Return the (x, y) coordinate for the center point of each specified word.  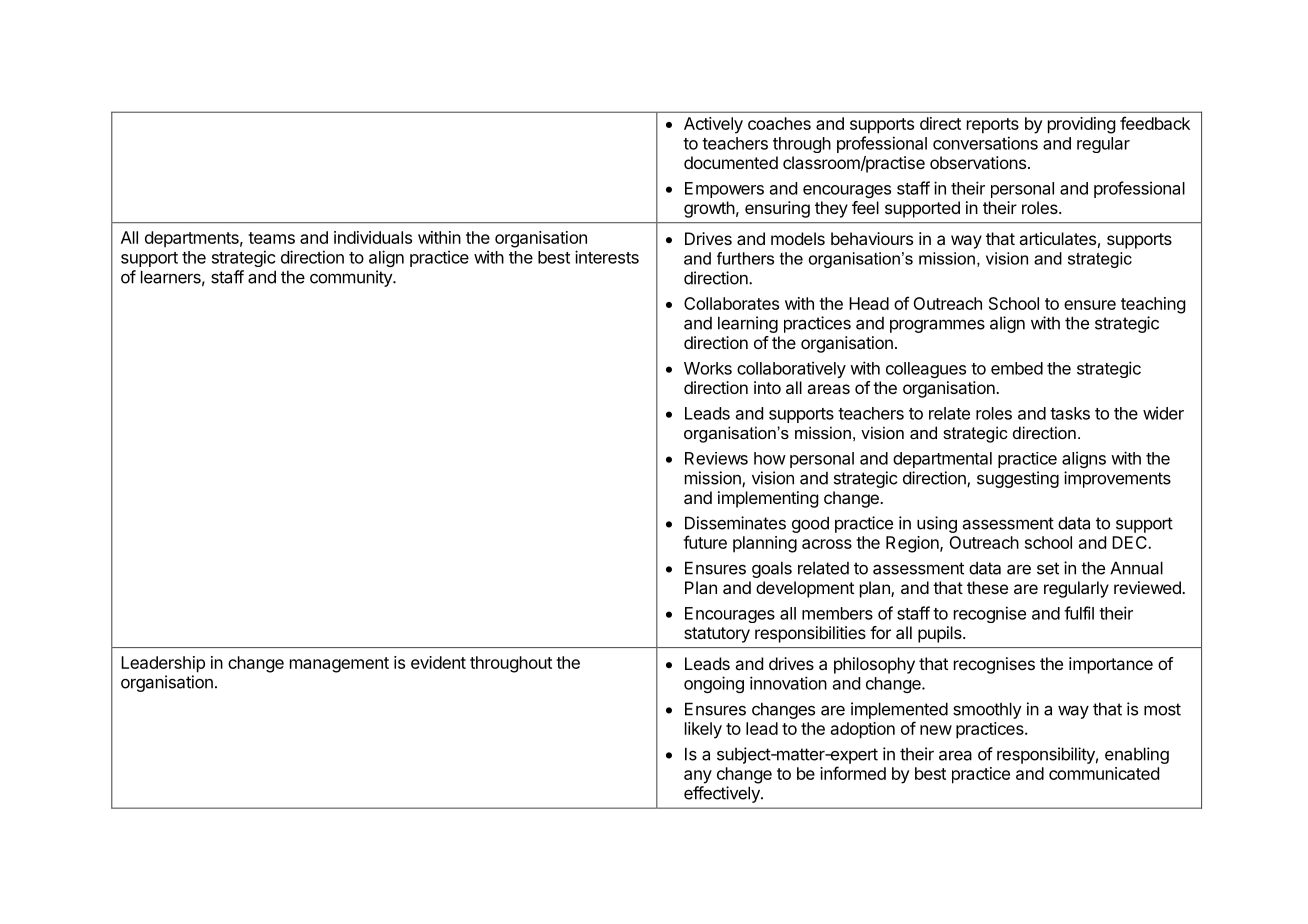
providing (1082, 125)
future (705, 542)
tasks (1070, 413)
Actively (713, 125)
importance (1111, 665)
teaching (1153, 305)
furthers (745, 258)
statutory (717, 635)
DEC (1130, 542)
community (352, 278)
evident (438, 662)
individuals (373, 237)
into (767, 387)
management (339, 665)
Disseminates (735, 523)
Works (708, 368)
